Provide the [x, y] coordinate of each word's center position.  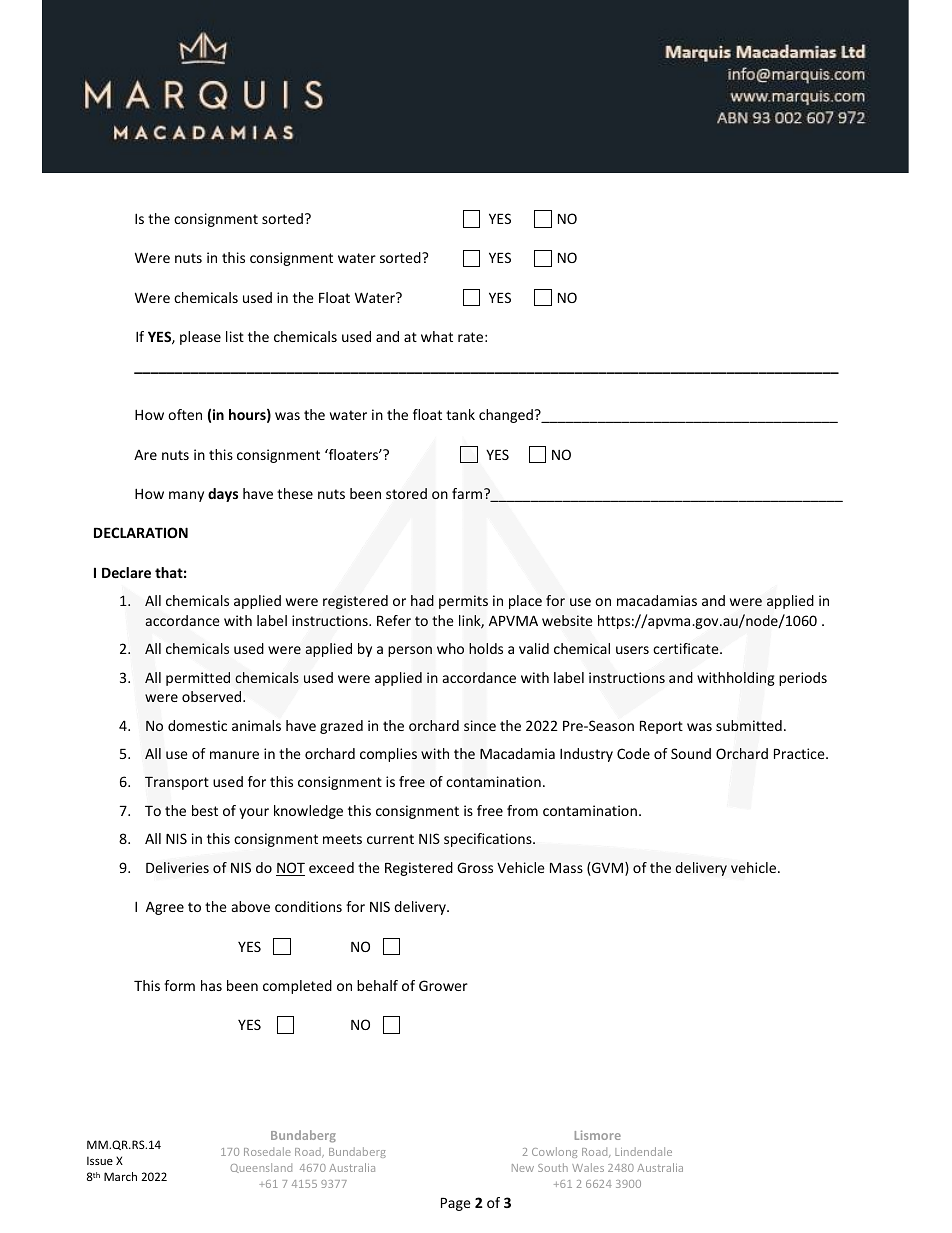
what [437, 336]
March [120, 1176]
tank [460, 414]
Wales [588, 1167]
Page [456, 1204]
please [200, 338]
